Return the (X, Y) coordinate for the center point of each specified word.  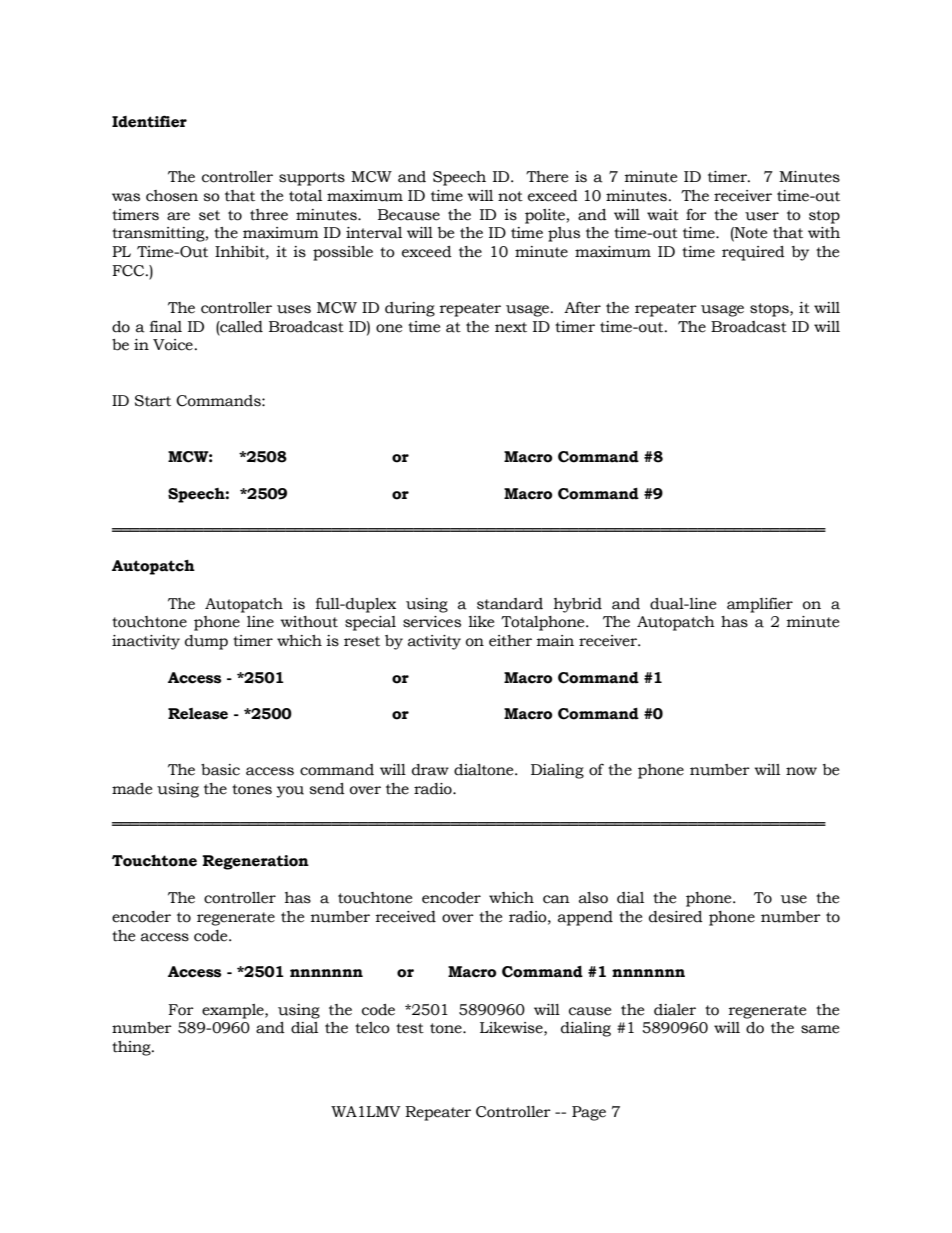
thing (132, 1048)
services (432, 622)
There (547, 177)
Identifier (149, 121)
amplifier (760, 605)
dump (206, 642)
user (762, 216)
